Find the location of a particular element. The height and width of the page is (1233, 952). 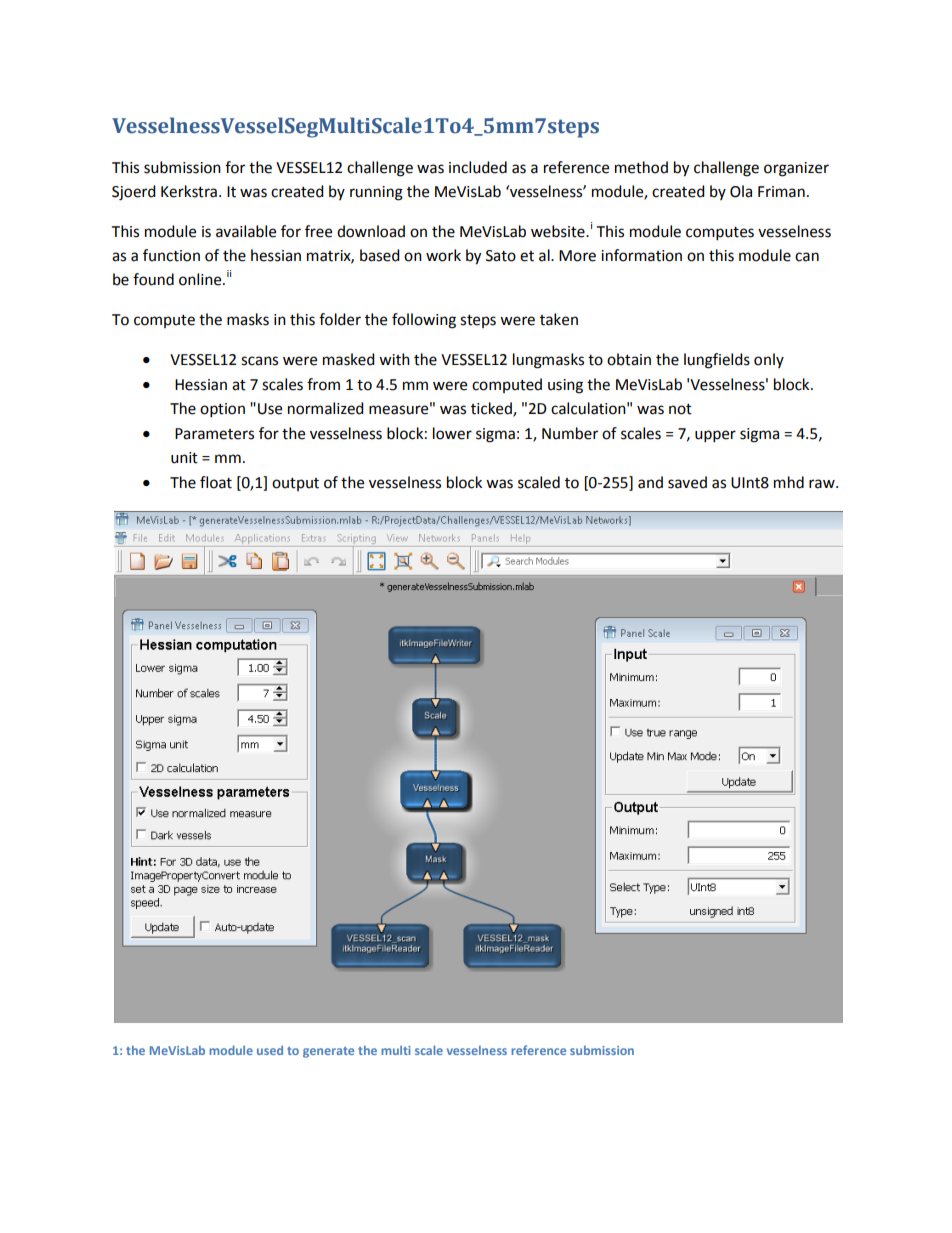

Ola is located at coordinates (741, 191).
